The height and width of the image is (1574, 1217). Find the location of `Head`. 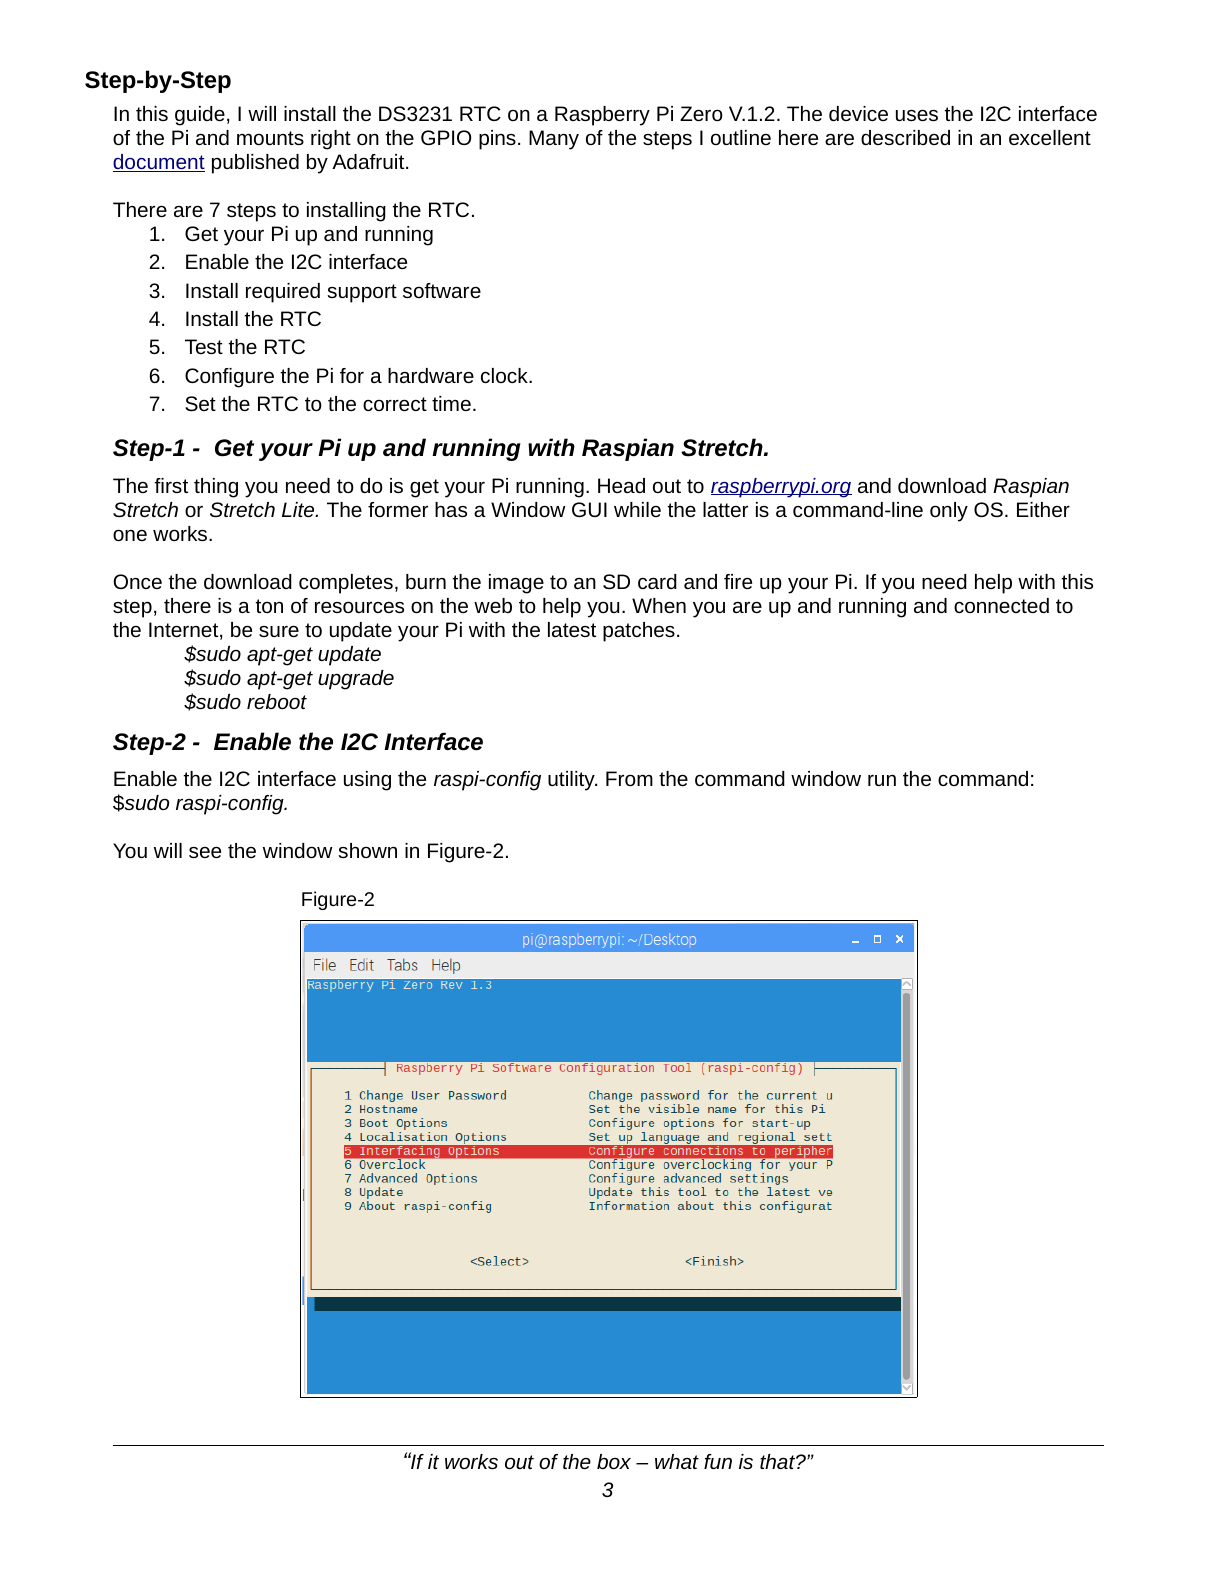

Head is located at coordinates (621, 485).
